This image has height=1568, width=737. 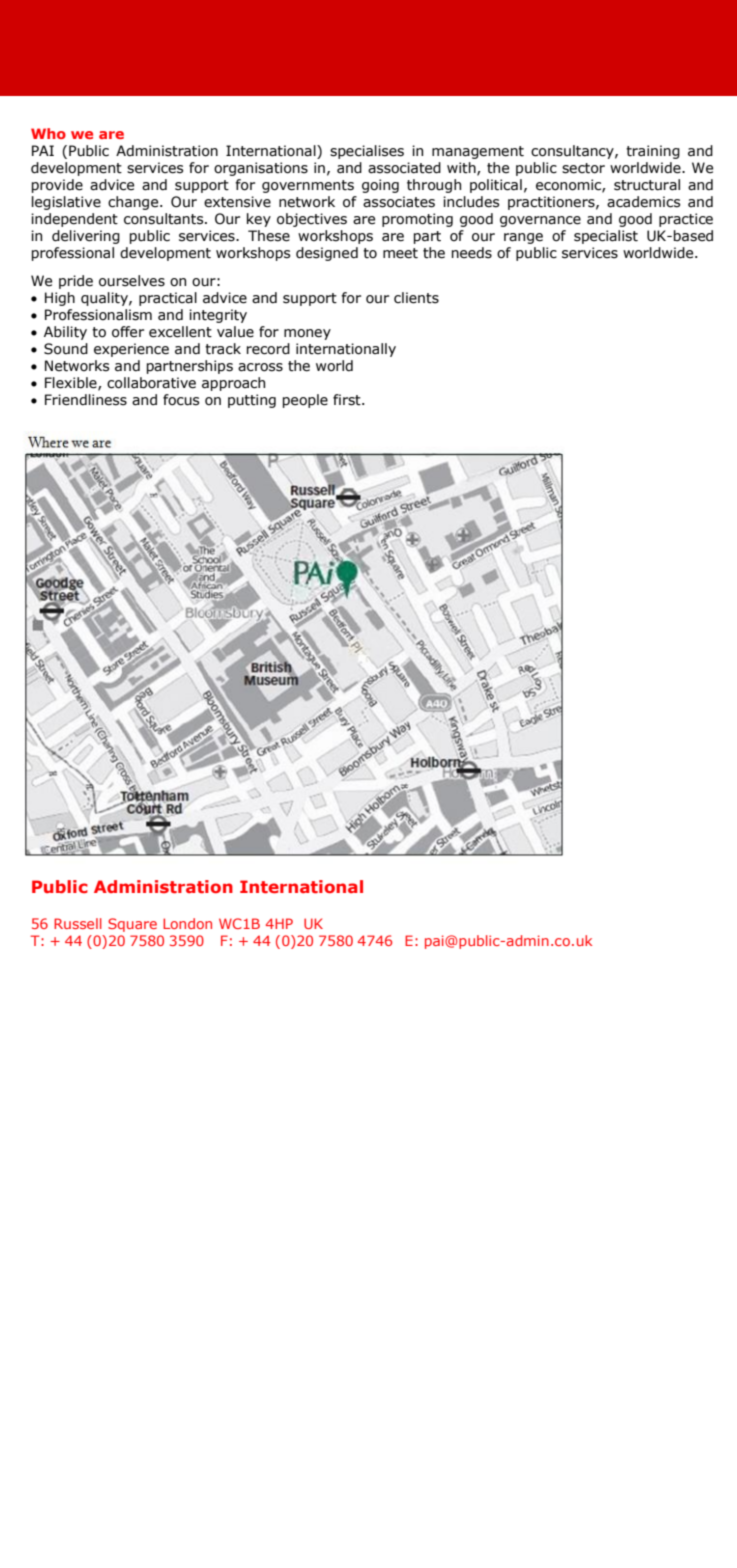 What do you see at coordinates (583, 168) in the image?
I see `sector` at bounding box center [583, 168].
